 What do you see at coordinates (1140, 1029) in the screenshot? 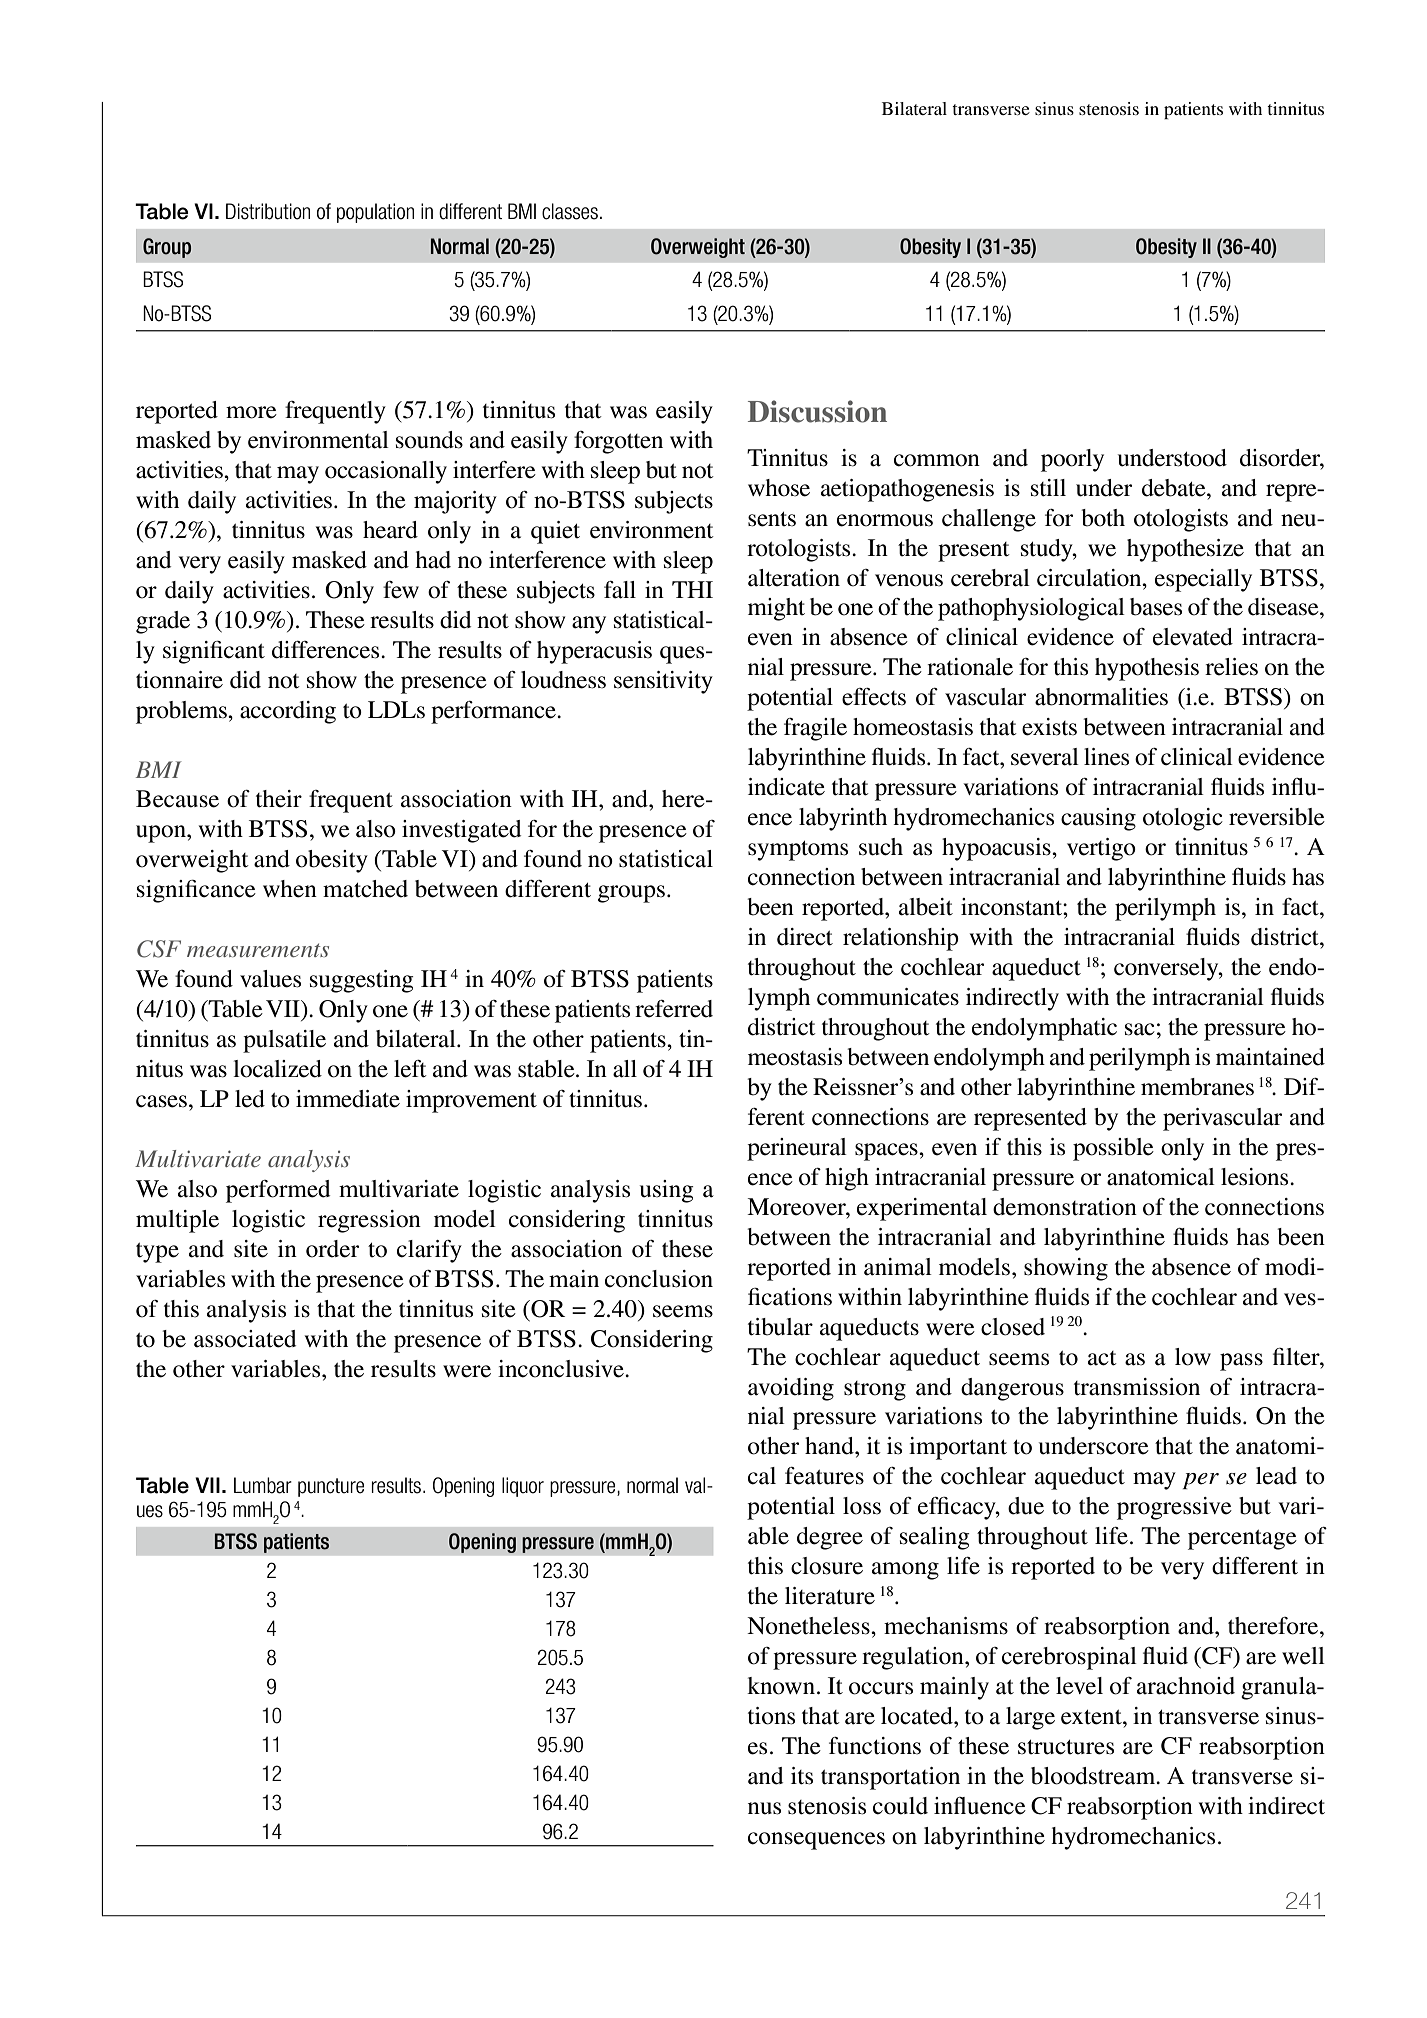
I see `sac` at bounding box center [1140, 1029].
